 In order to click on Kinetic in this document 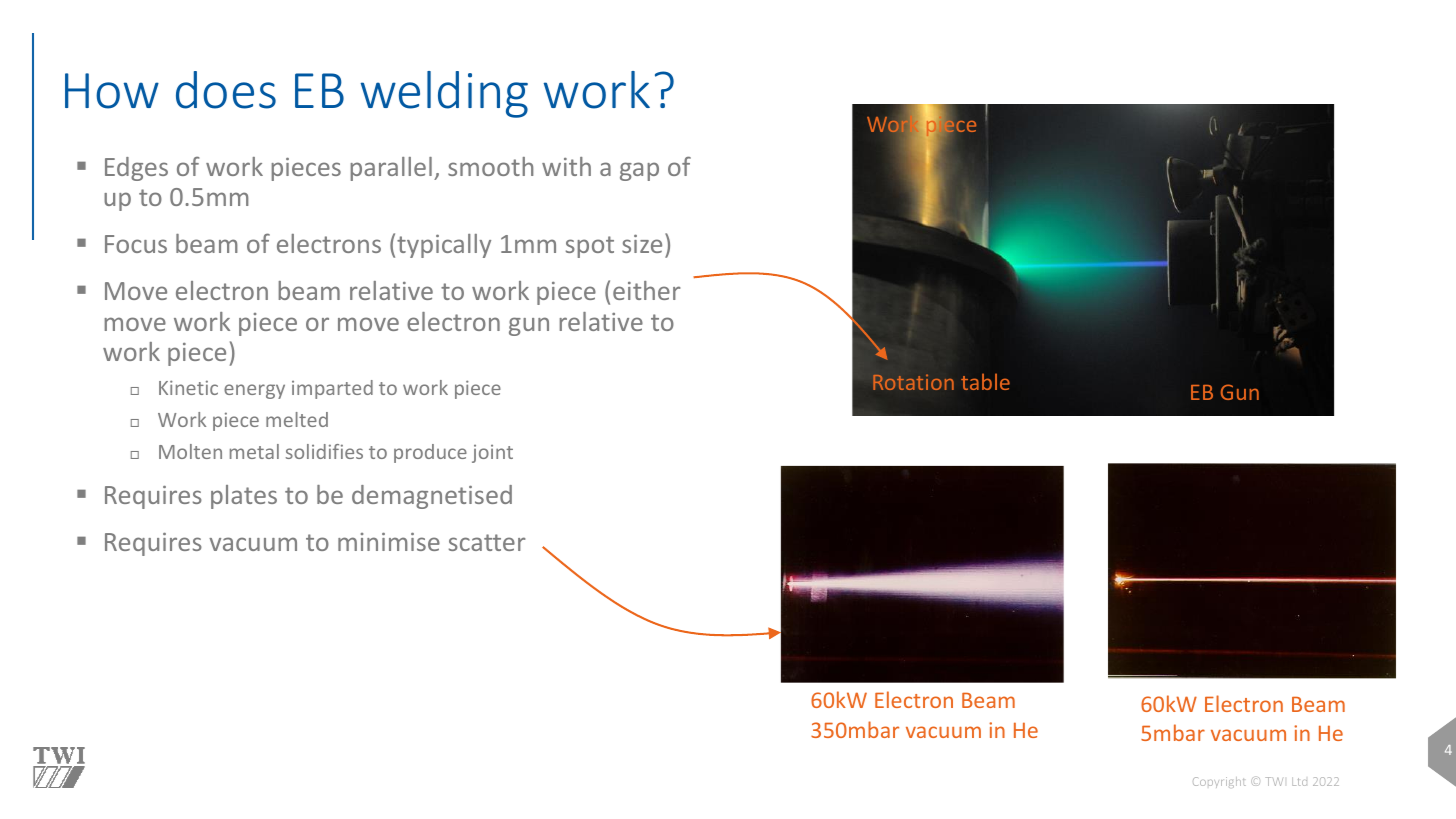, I will do `click(188, 387)`.
